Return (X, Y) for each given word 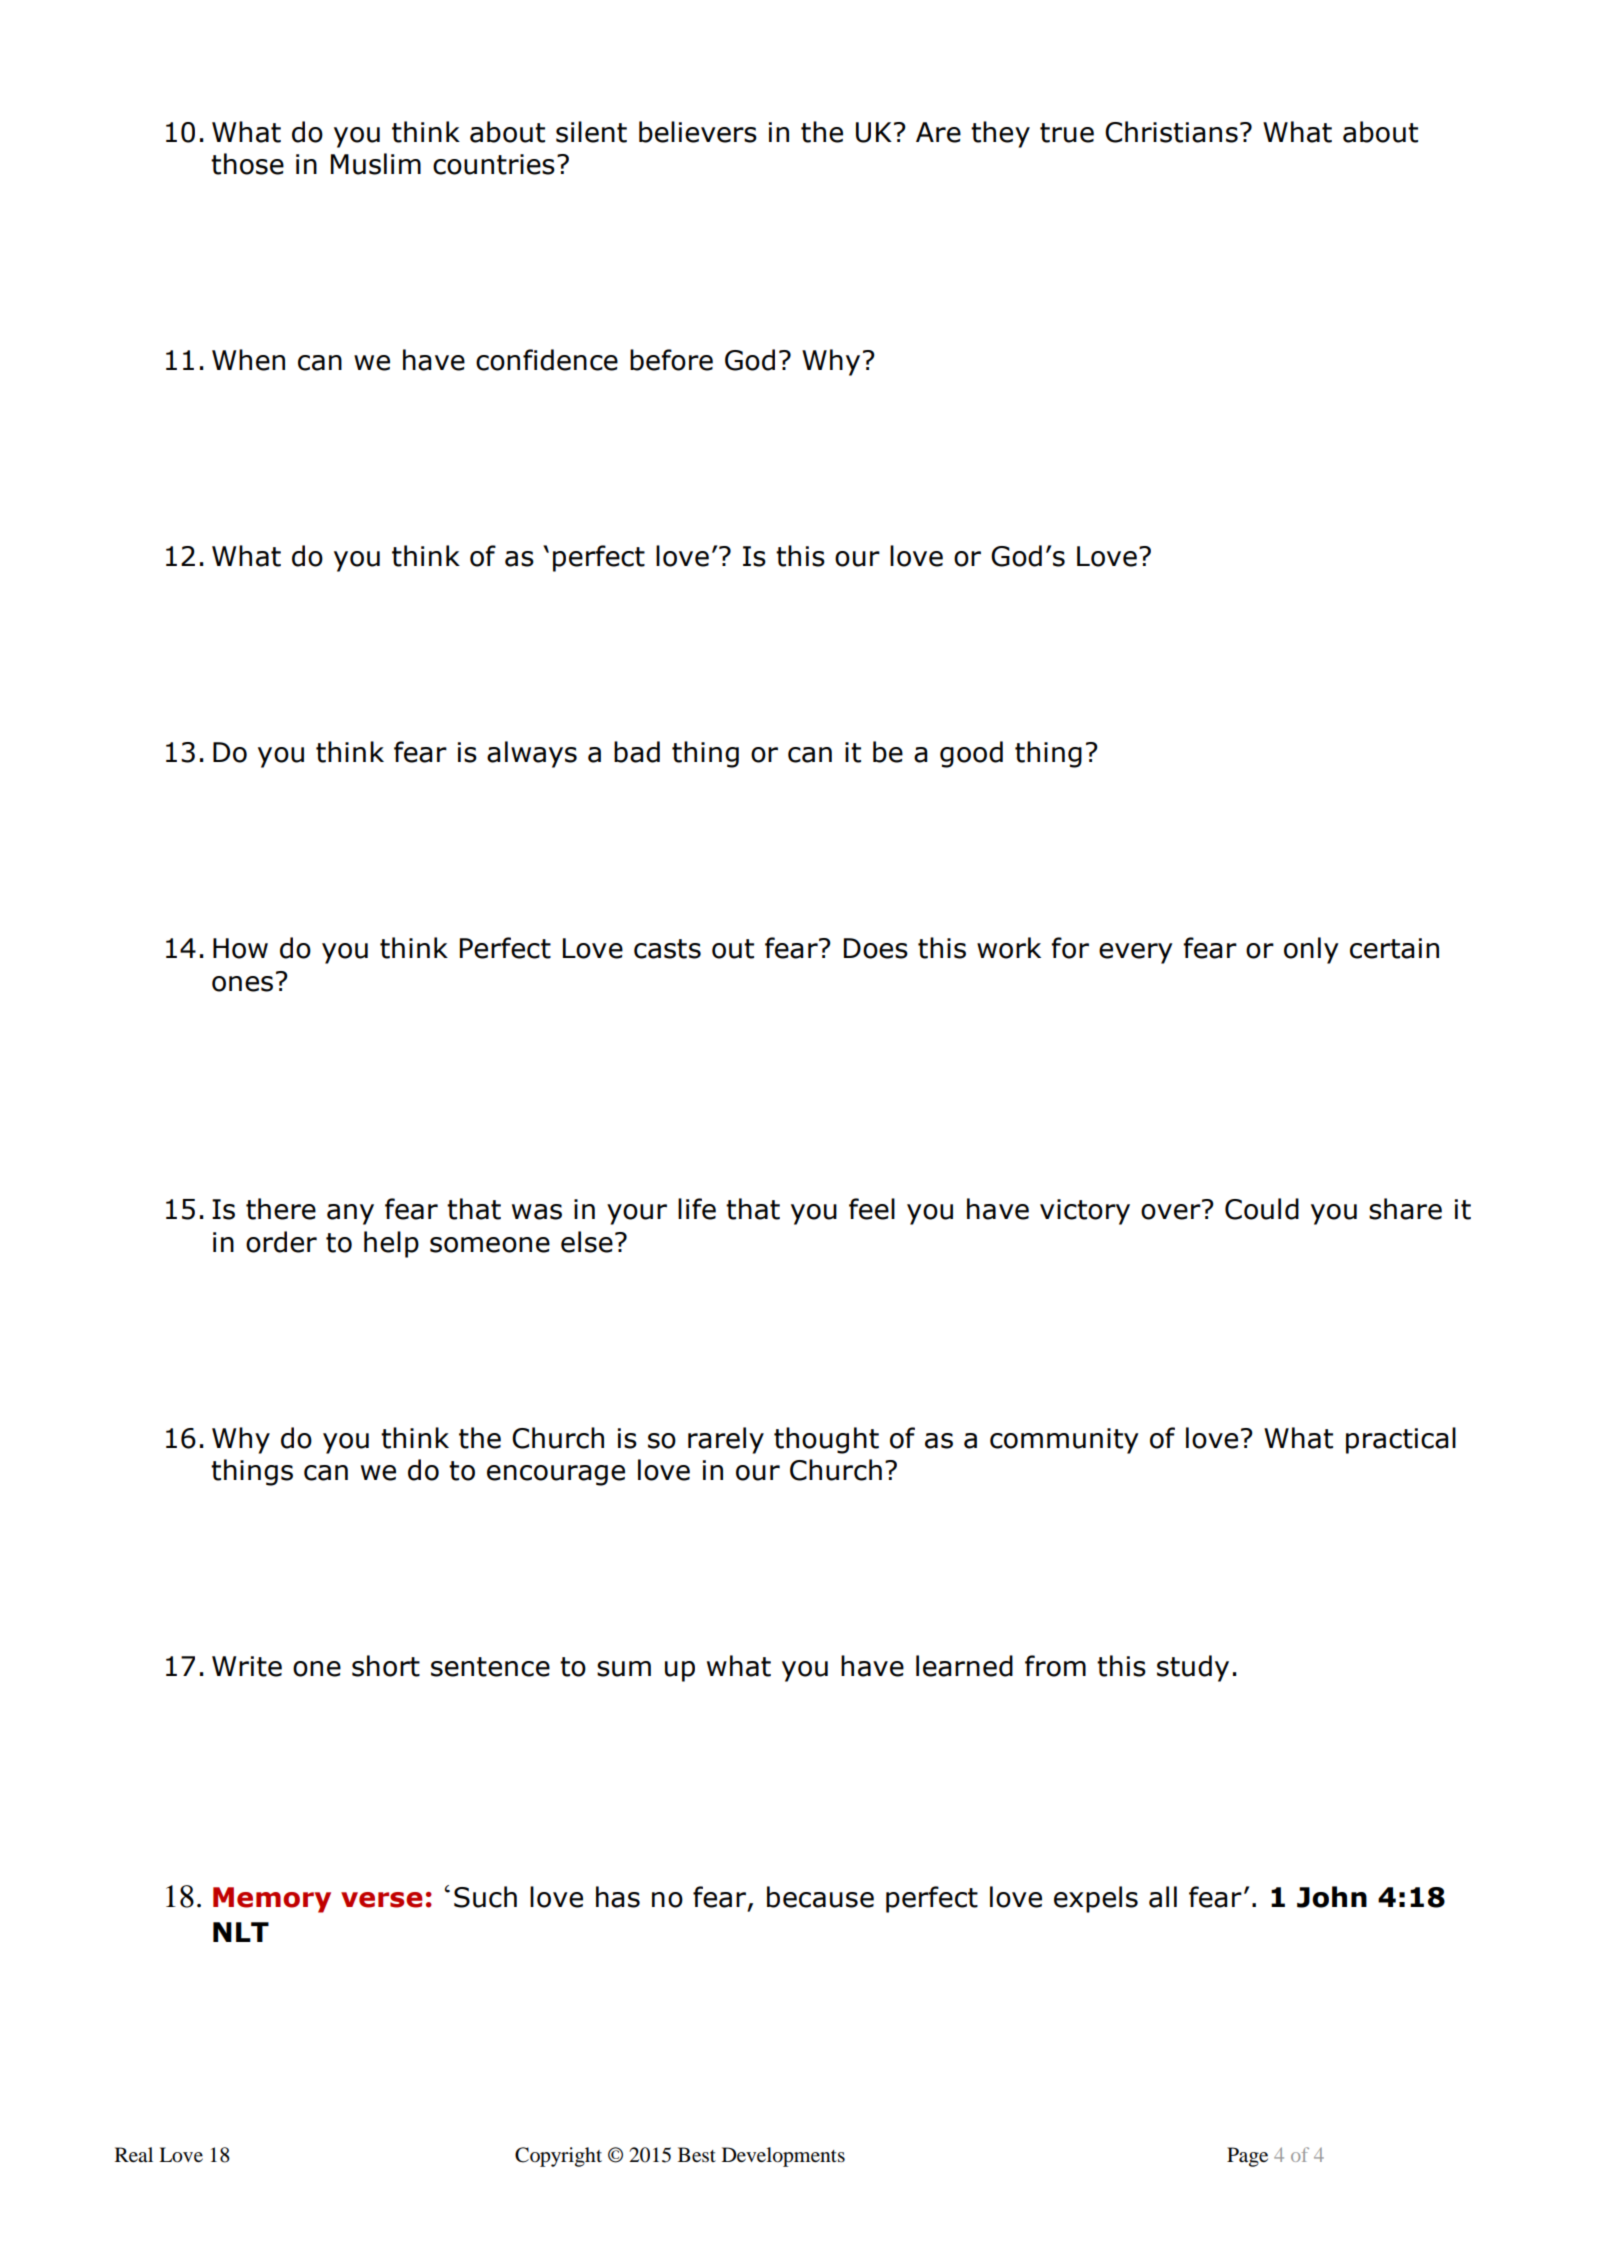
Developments (783, 2157)
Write (247, 1666)
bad (637, 752)
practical (1401, 1440)
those (247, 164)
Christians (1171, 132)
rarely (726, 1440)
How (240, 948)
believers (698, 132)
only (1311, 950)
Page (1247, 2157)
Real (134, 2155)
